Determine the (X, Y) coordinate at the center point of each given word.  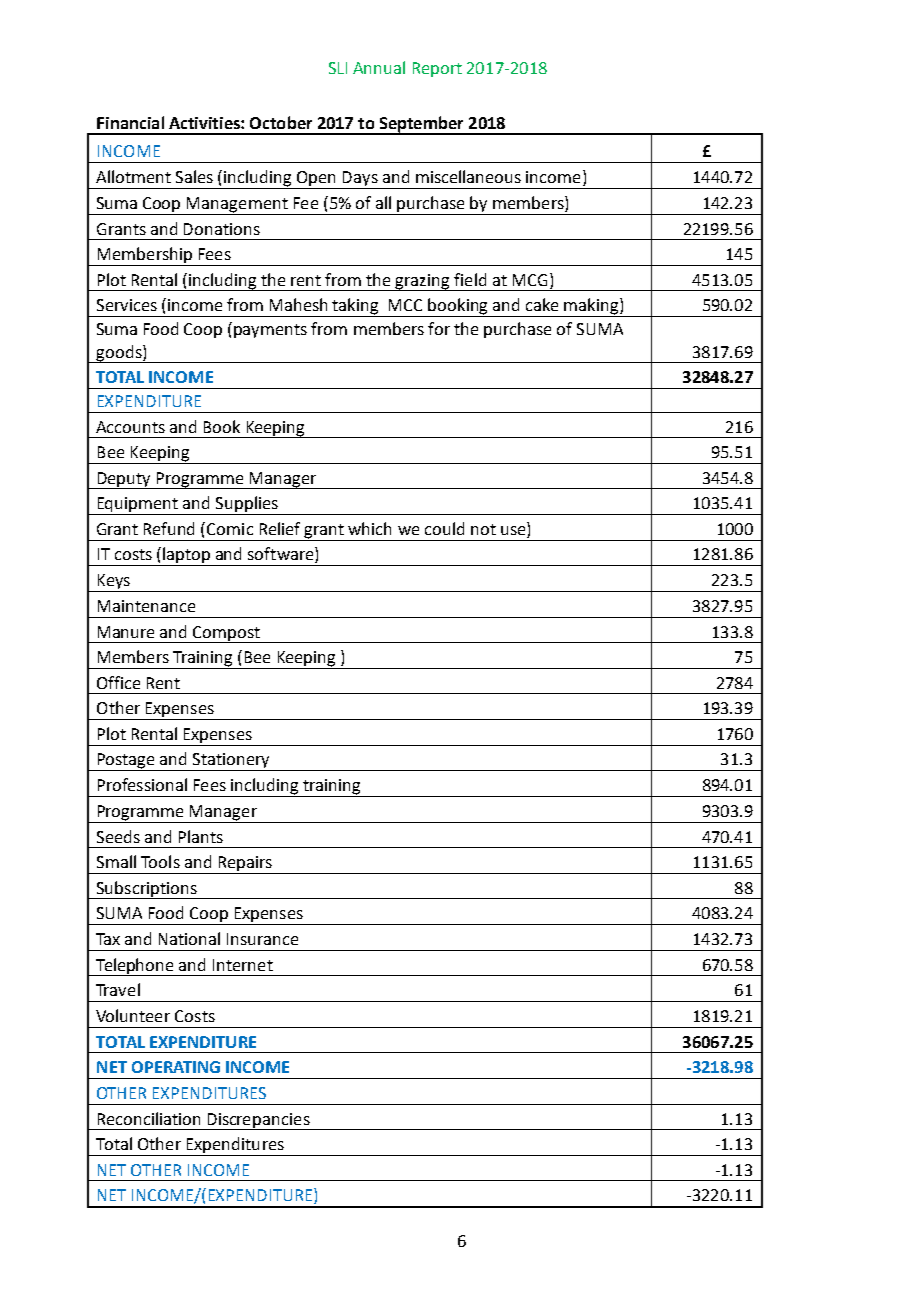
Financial (130, 122)
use (514, 532)
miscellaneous (468, 176)
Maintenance (146, 606)
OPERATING (176, 1067)
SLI (338, 68)
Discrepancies (259, 1121)
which (369, 528)
